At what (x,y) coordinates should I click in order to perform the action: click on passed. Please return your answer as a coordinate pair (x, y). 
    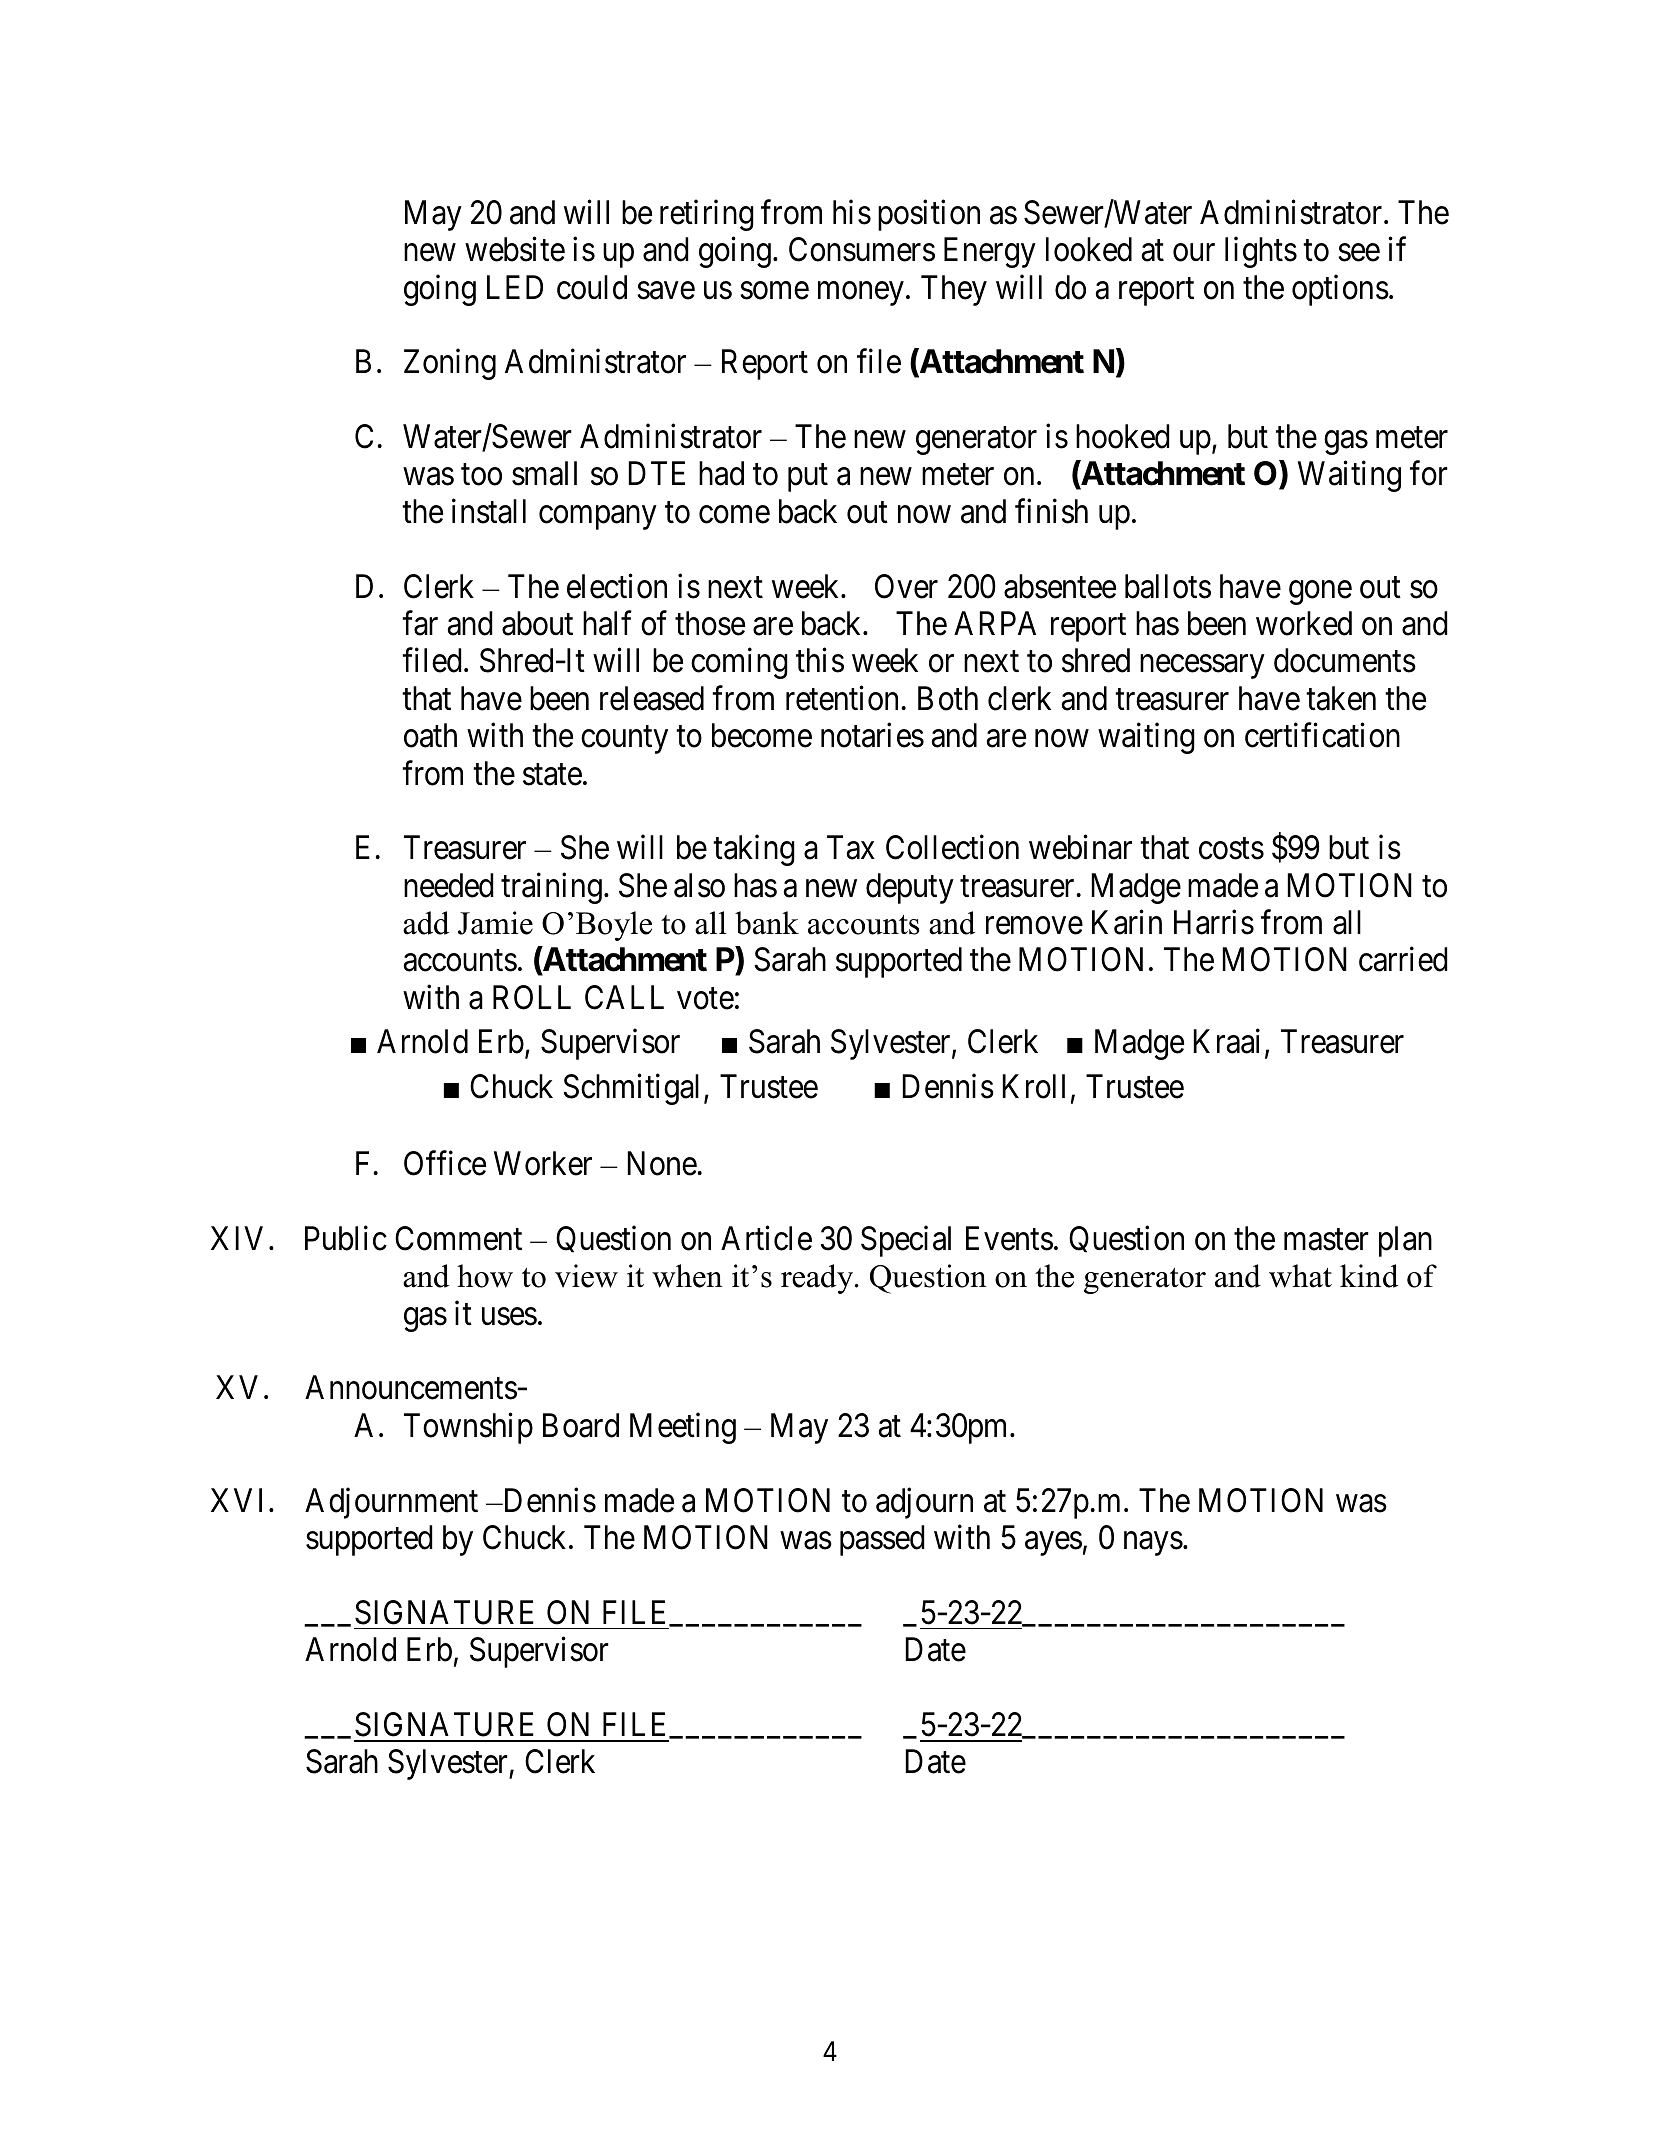
    Looking at the image, I should click on (882, 1540).
